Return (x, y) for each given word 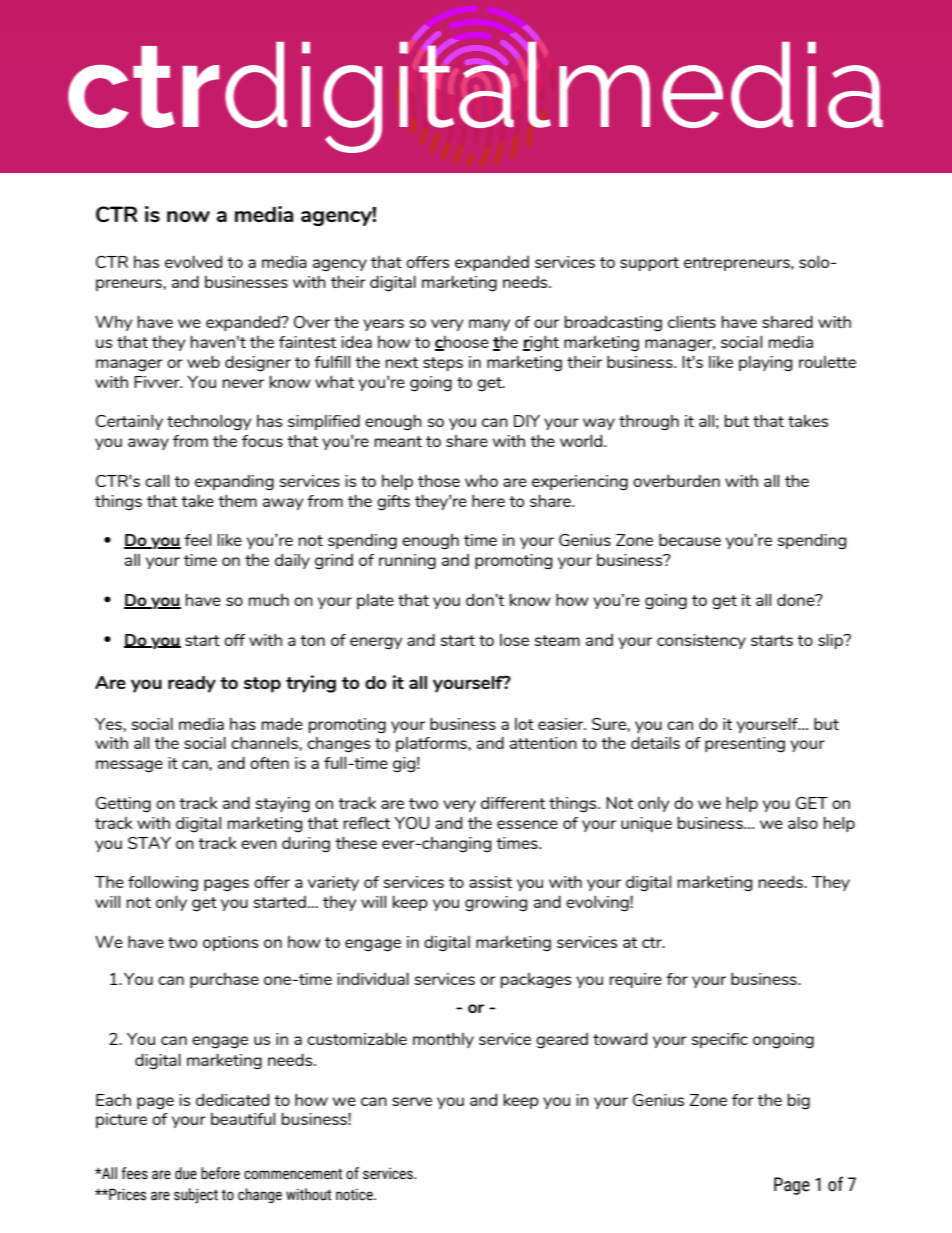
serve (412, 1101)
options (230, 943)
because (690, 539)
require (636, 980)
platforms (432, 744)
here (488, 500)
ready (192, 684)
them (237, 500)
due (186, 1173)
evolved (193, 261)
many (489, 325)
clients (692, 321)
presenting (745, 745)
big (799, 1101)
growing (496, 904)
